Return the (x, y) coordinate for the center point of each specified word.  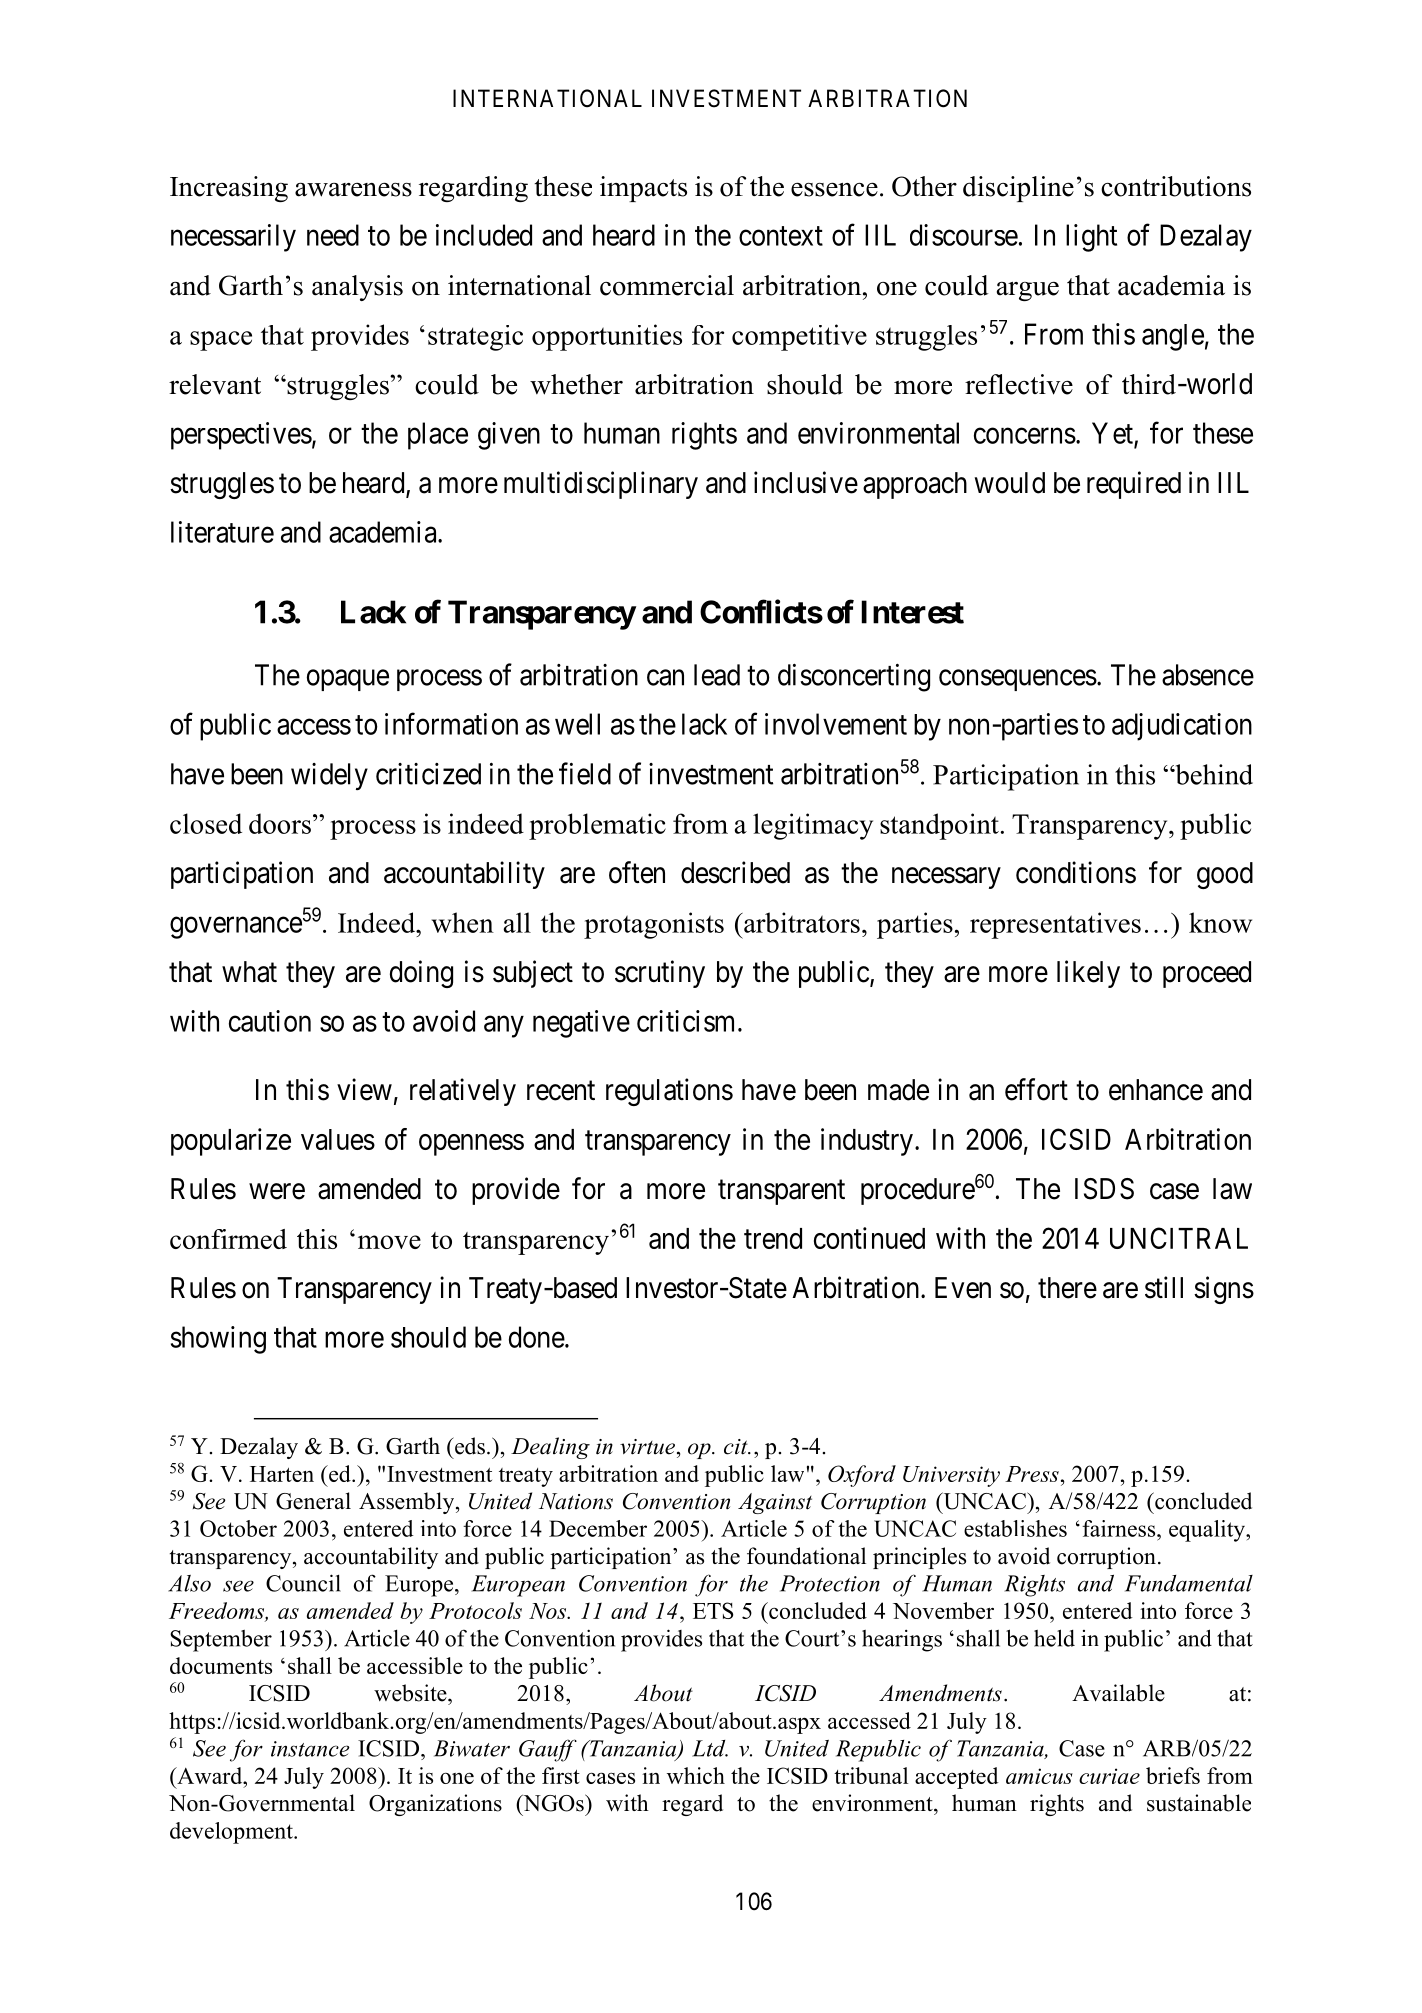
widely (329, 776)
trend (773, 1238)
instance (310, 1749)
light (1091, 238)
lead (717, 675)
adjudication (1182, 727)
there (1067, 1288)
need (333, 235)
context (781, 236)
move (389, 1242)
